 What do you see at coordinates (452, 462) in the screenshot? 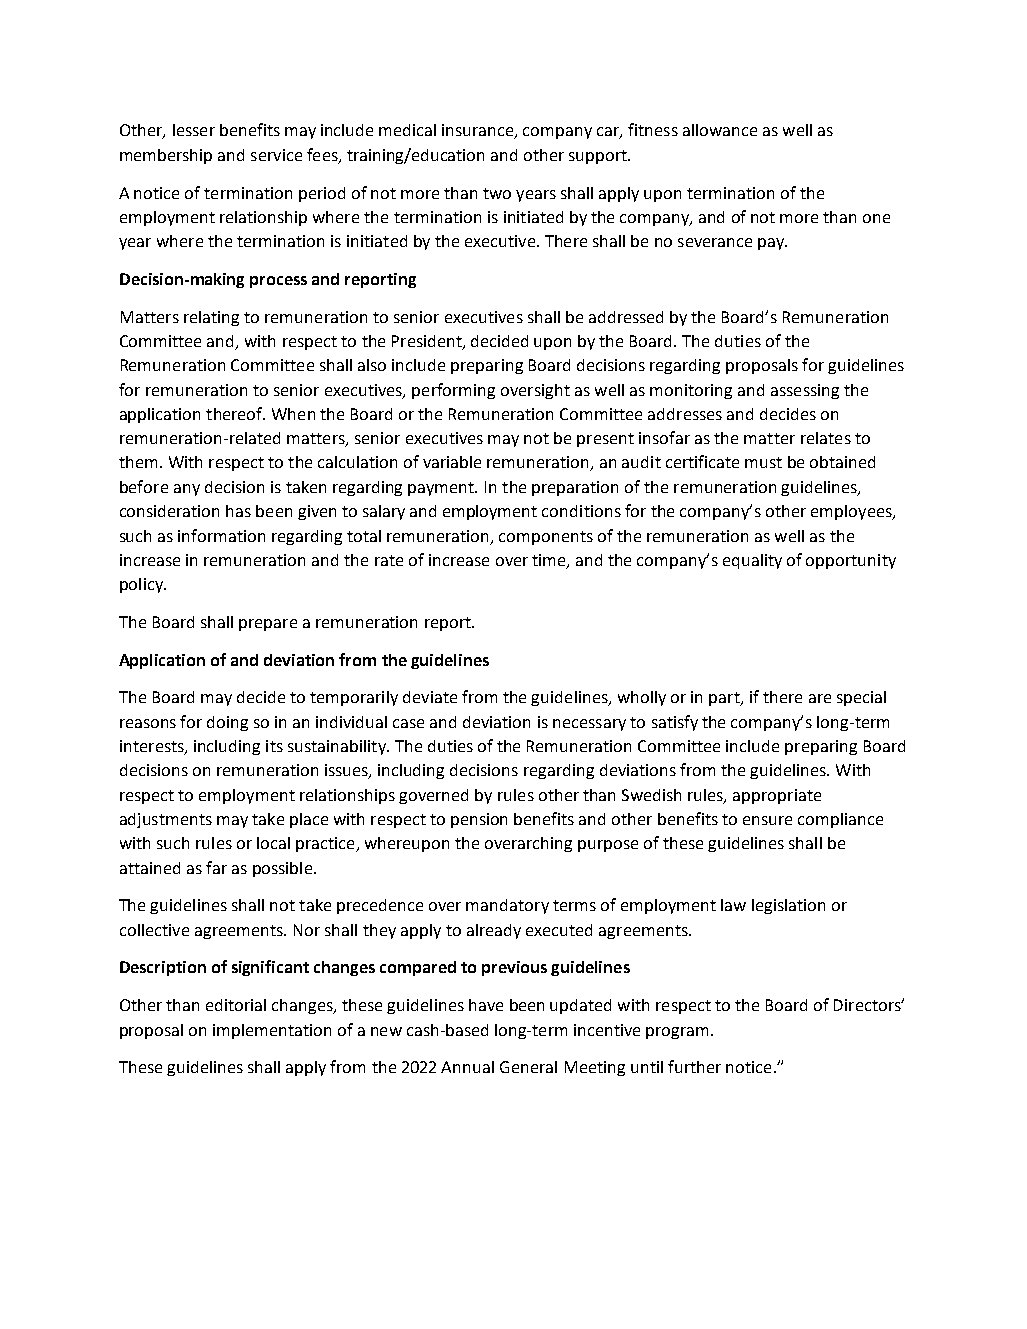
I see `variable` at bounding box center [452, 462].
